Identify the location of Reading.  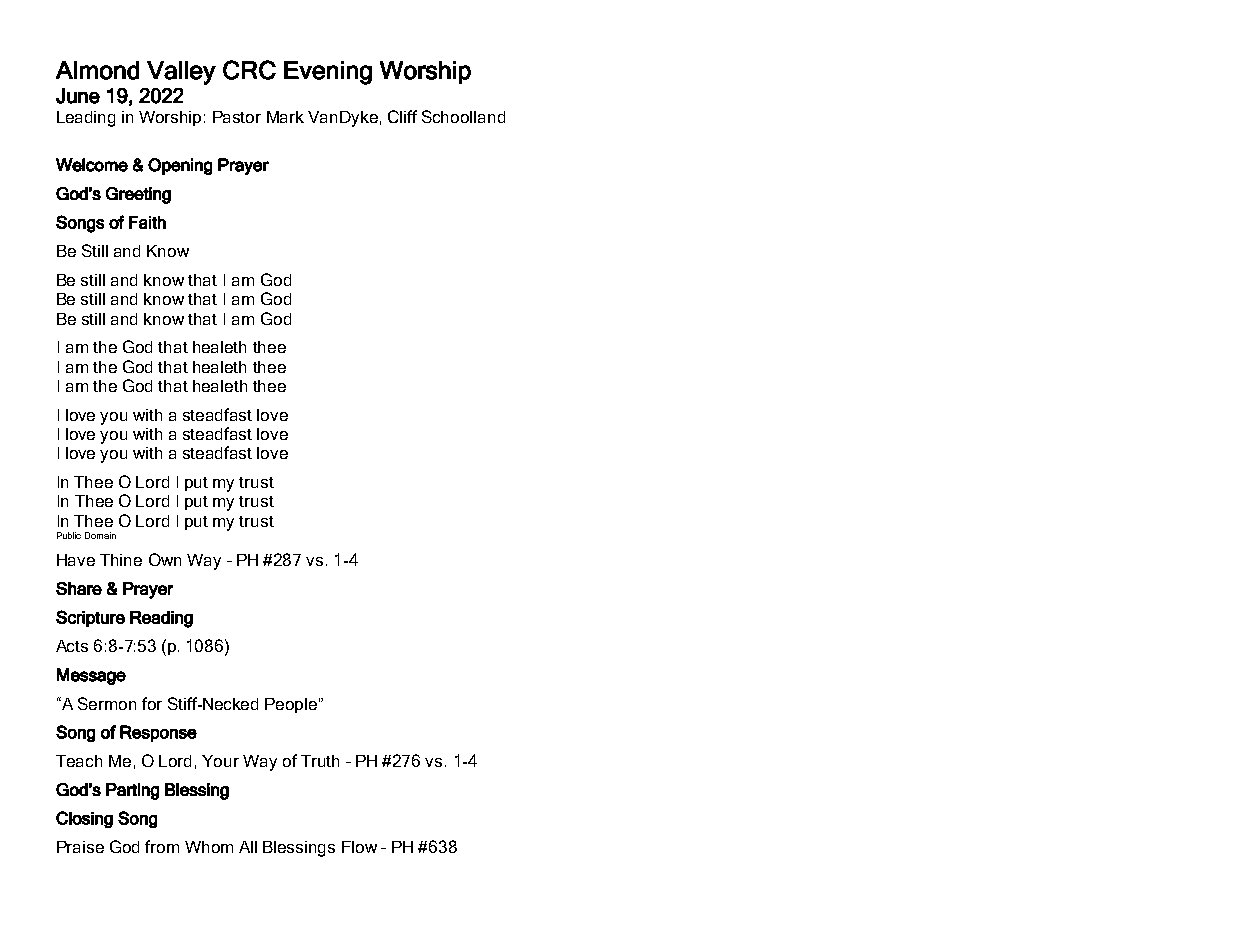
(161, 619).
